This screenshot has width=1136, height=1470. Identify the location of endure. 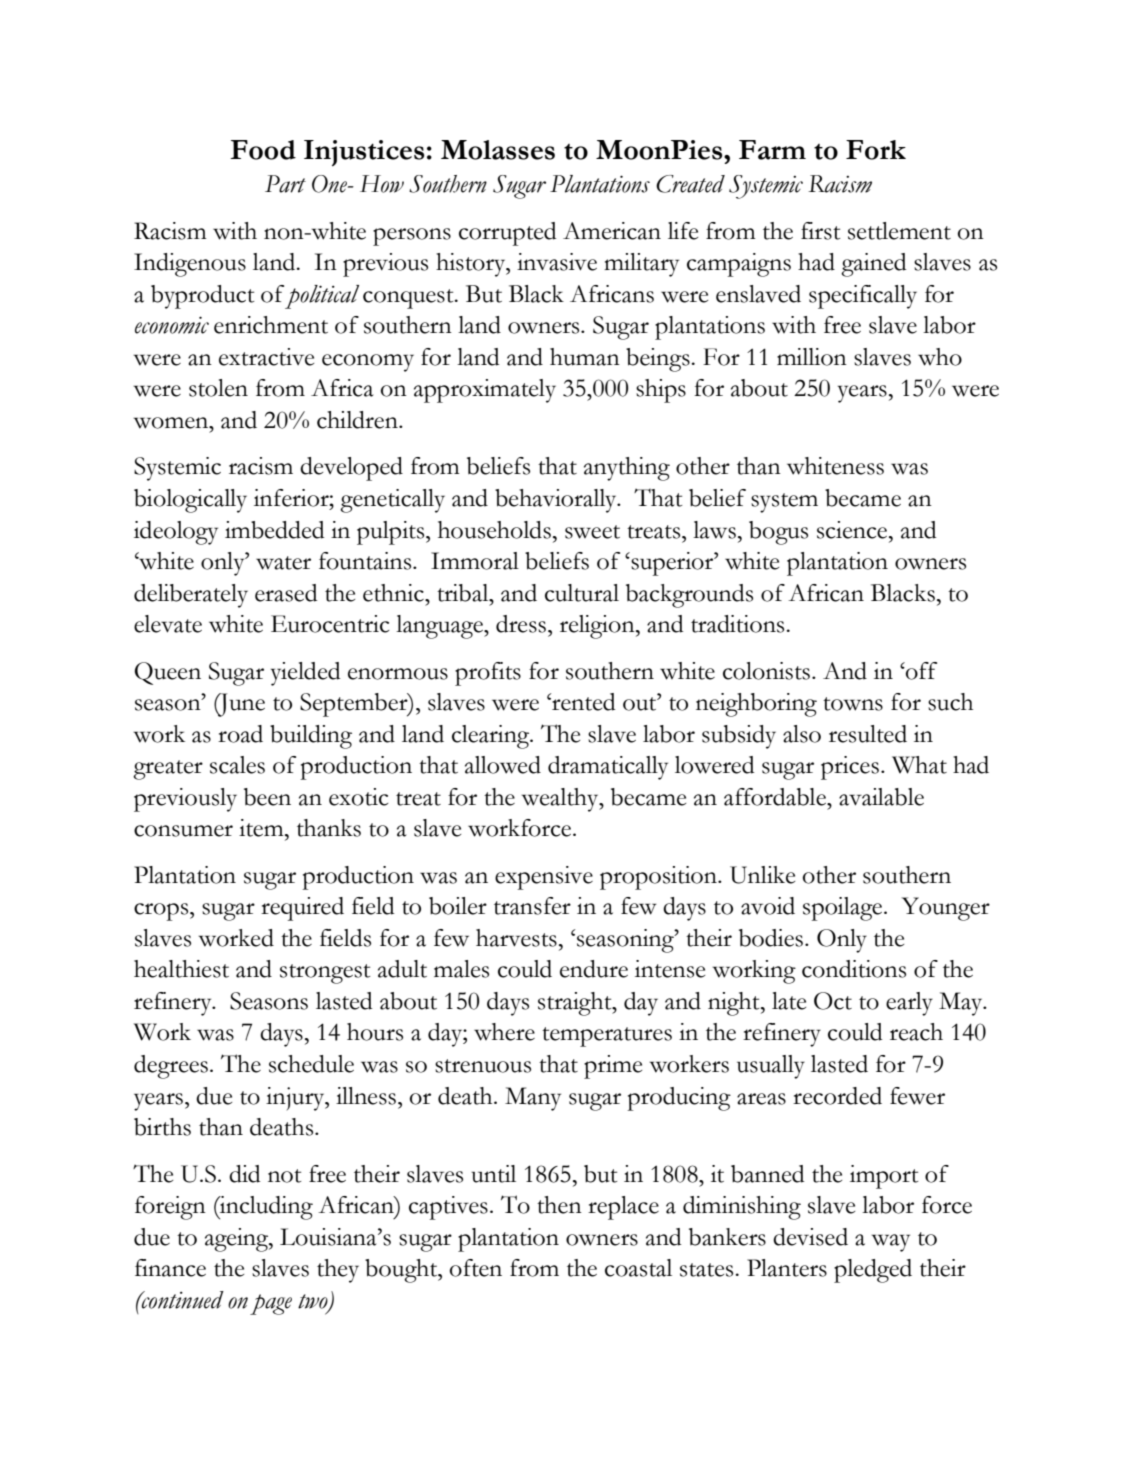
(594, 969).
